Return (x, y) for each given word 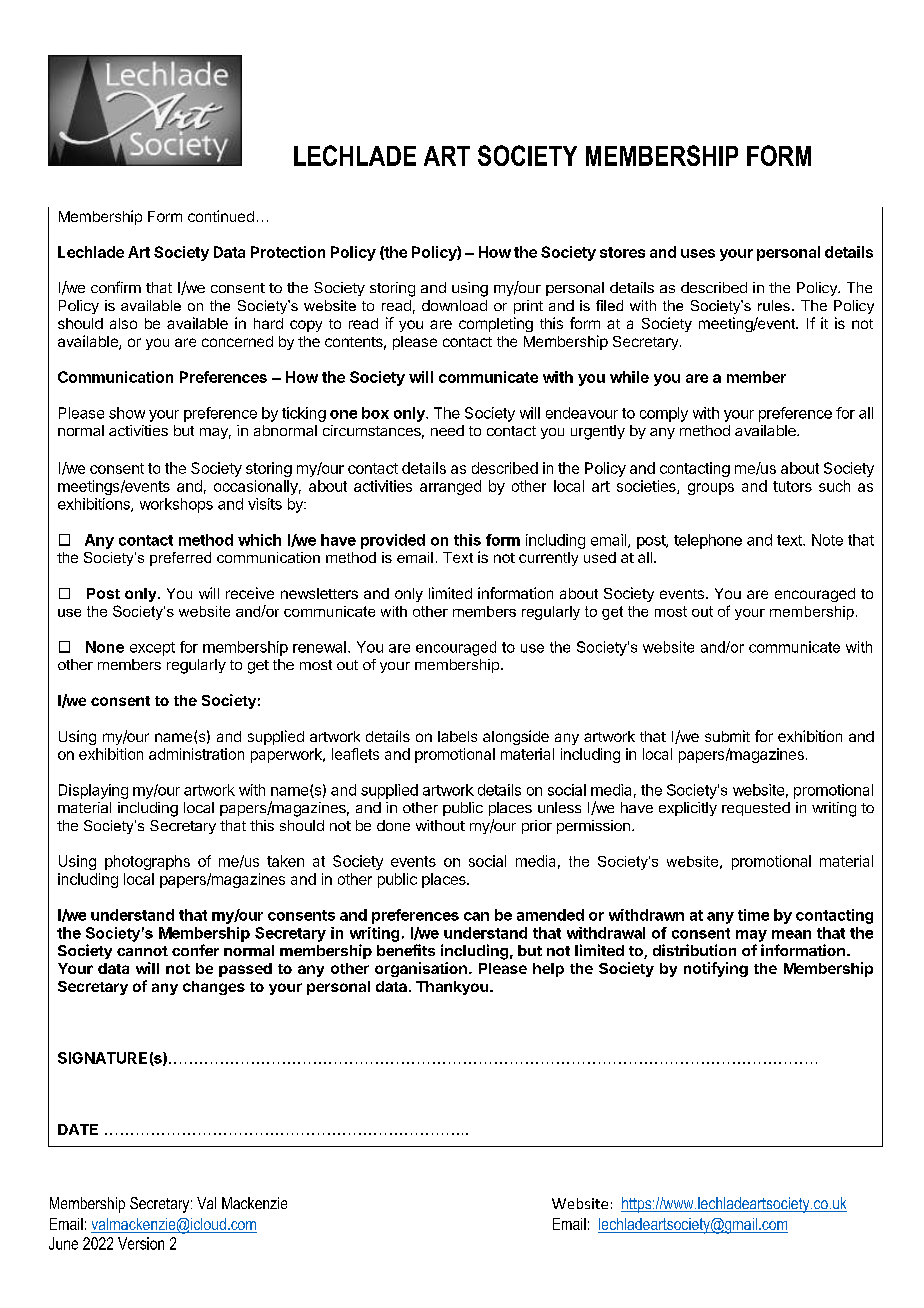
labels (457, 736)
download (454, 305)
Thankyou (452, 988)
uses (698, 253)
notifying (716, 969)
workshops (176, 505)
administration (196, 754)
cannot (142, 951)
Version (141, 1243)
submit (727, 736)
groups (711, 489)
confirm (116, 287)
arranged (450, 487)
